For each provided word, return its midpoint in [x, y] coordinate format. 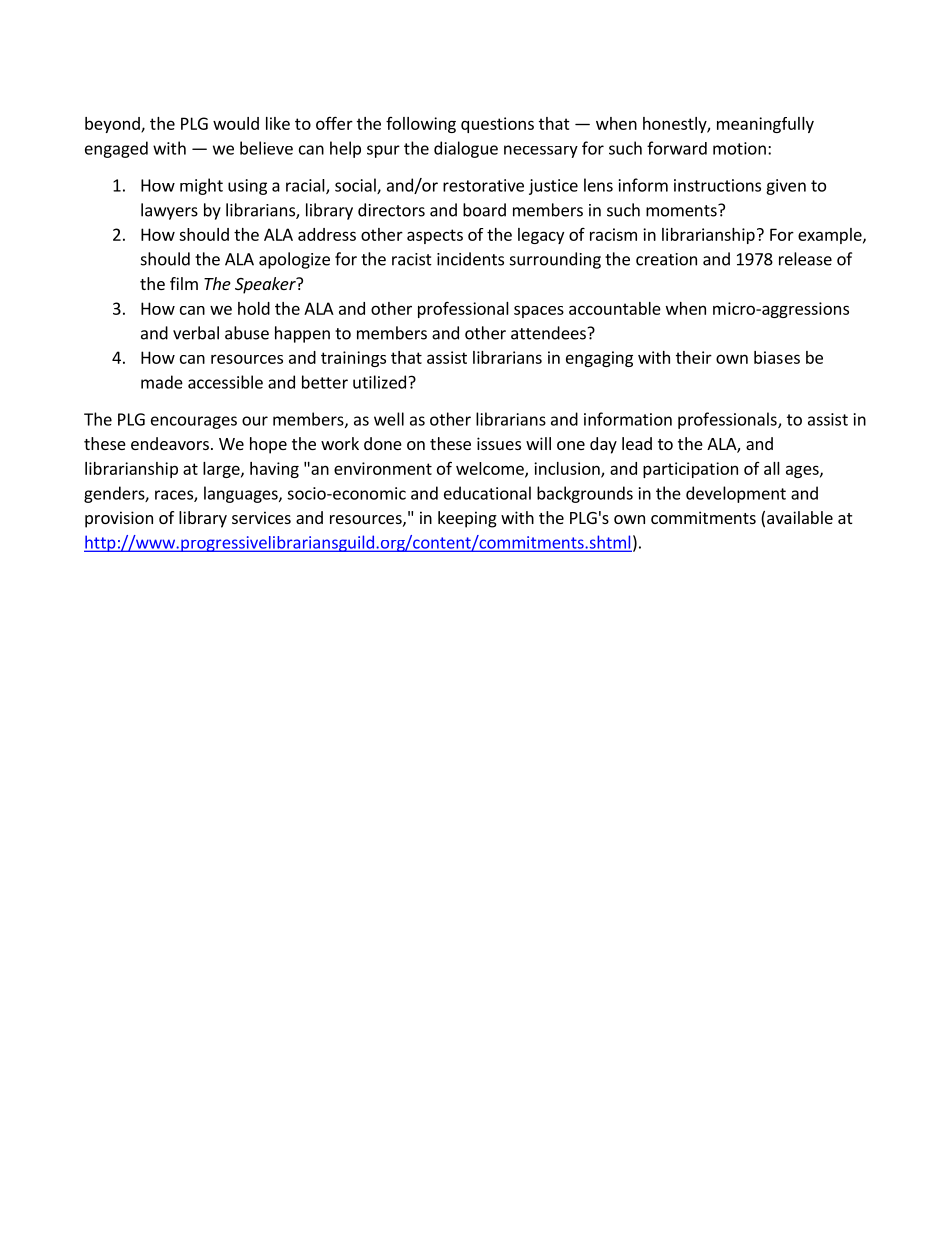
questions [497, 125]
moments [682, 210]
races [175, 496]
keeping [467, 519]
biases [777, 357]
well [389, 419]
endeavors [170, 443]
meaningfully [765, 125]
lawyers [169, 211]
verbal [196, 333]
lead [637, 443]
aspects [435, 236]
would [236, 123]
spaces [539, 311]
